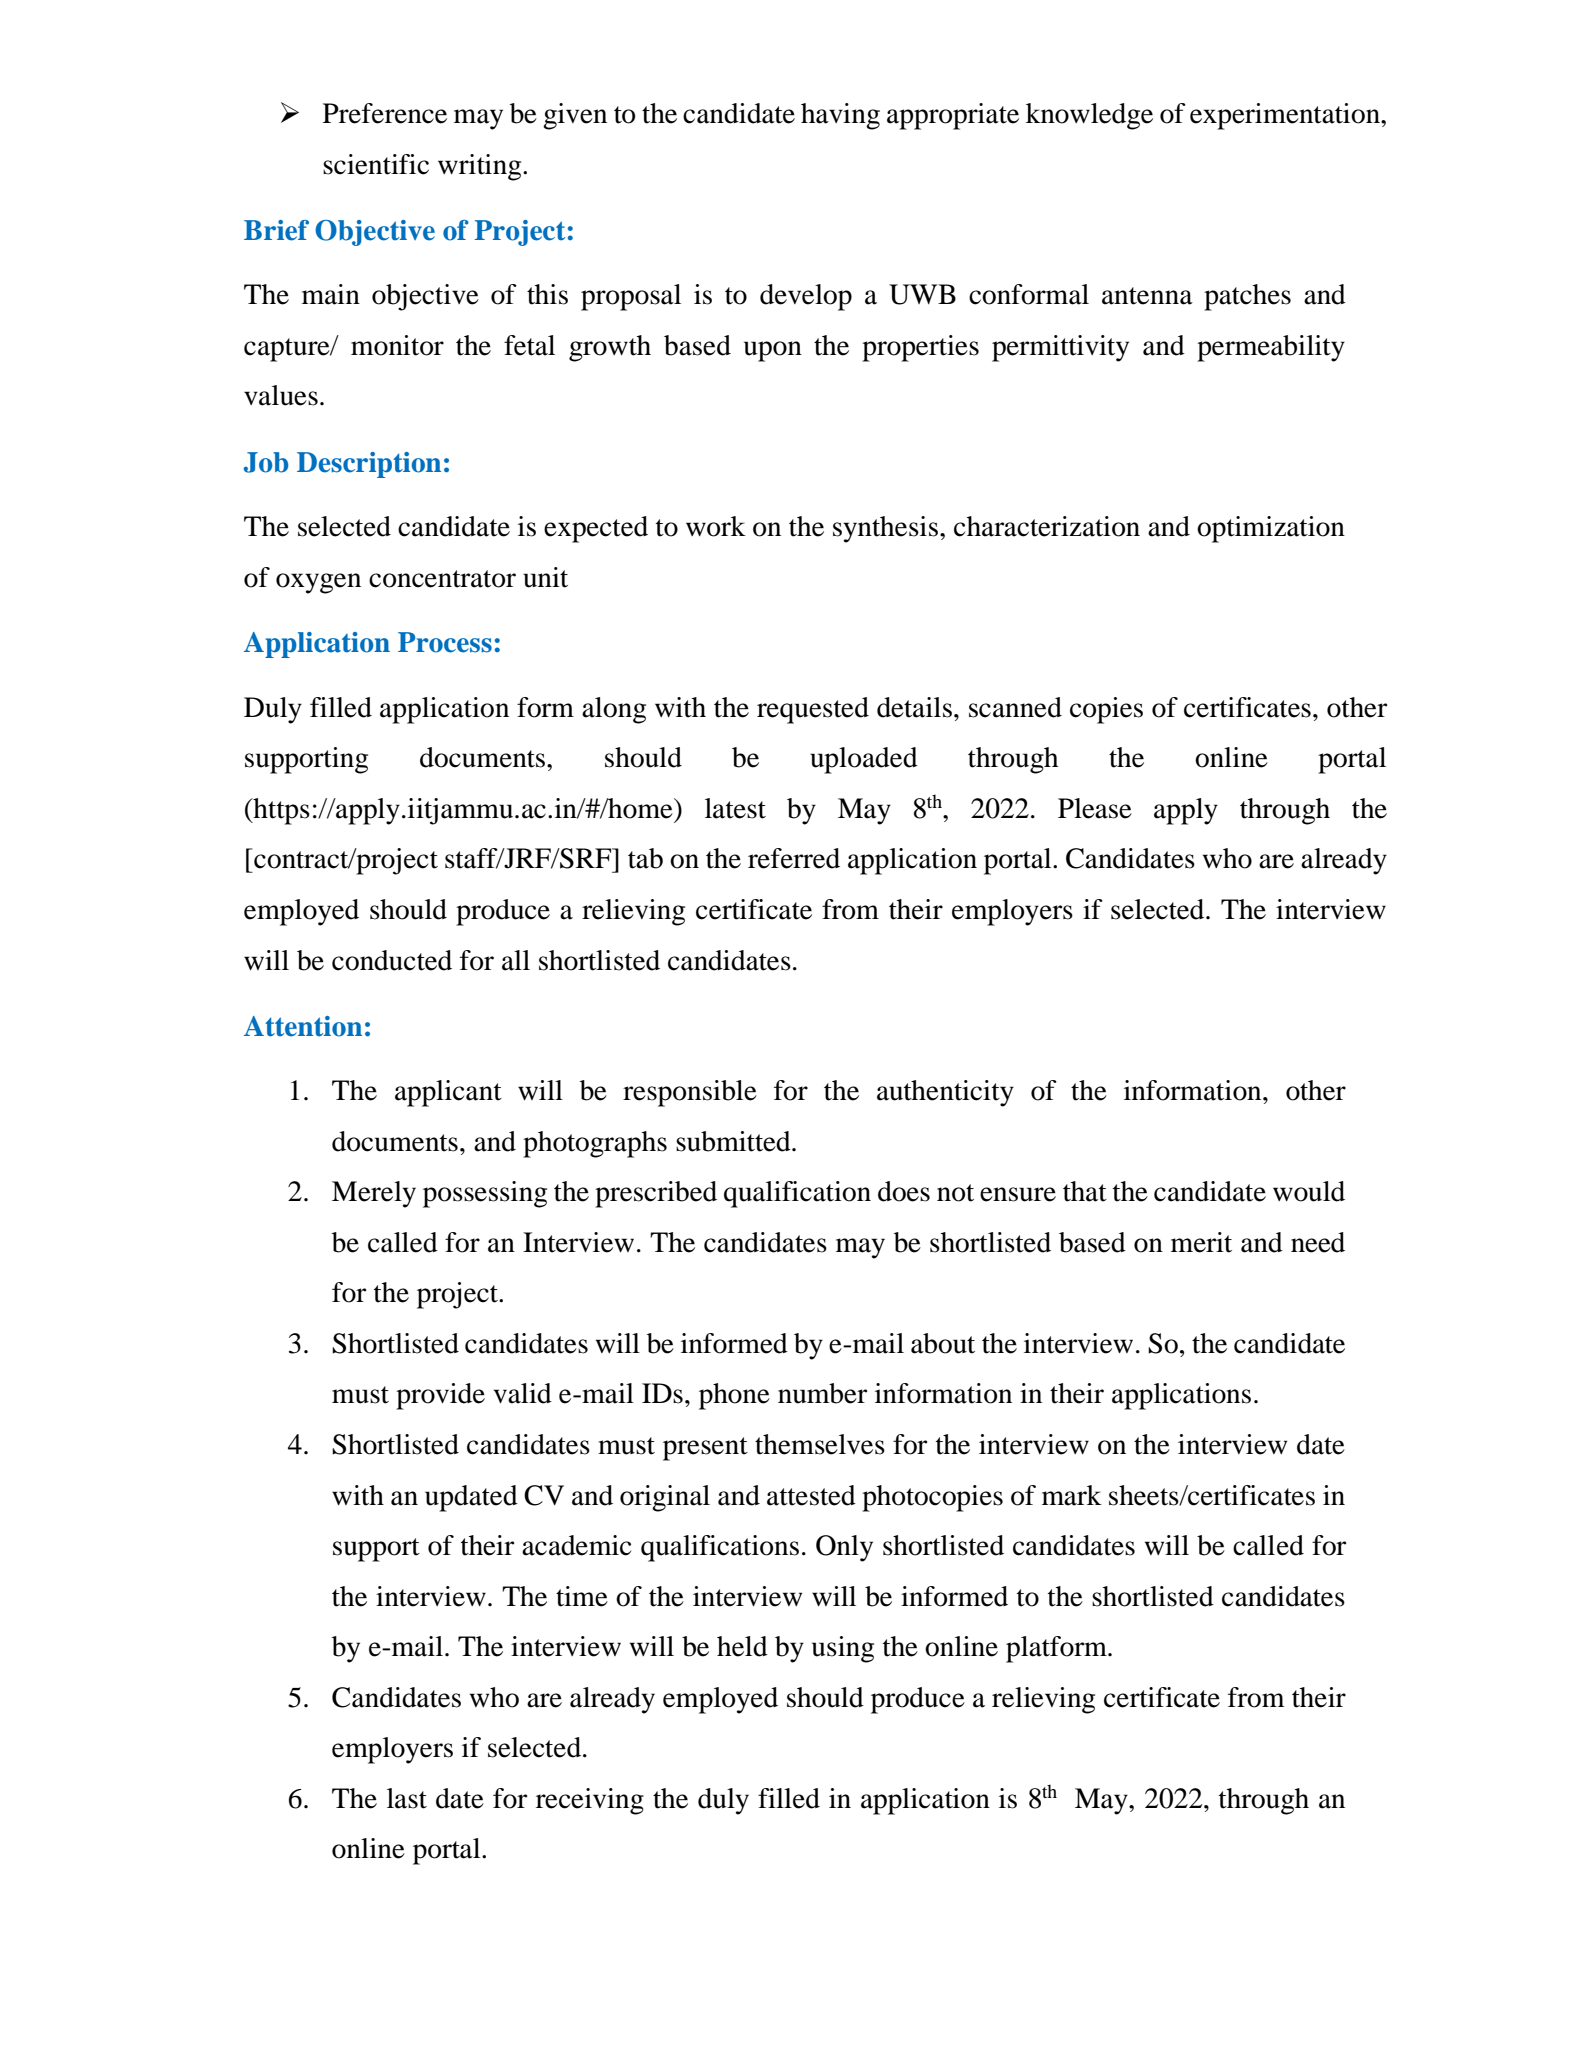  What do you see at coordinates (407, 1798) in the screenshot?
I see `last` at bounding box center [407, 1798].
